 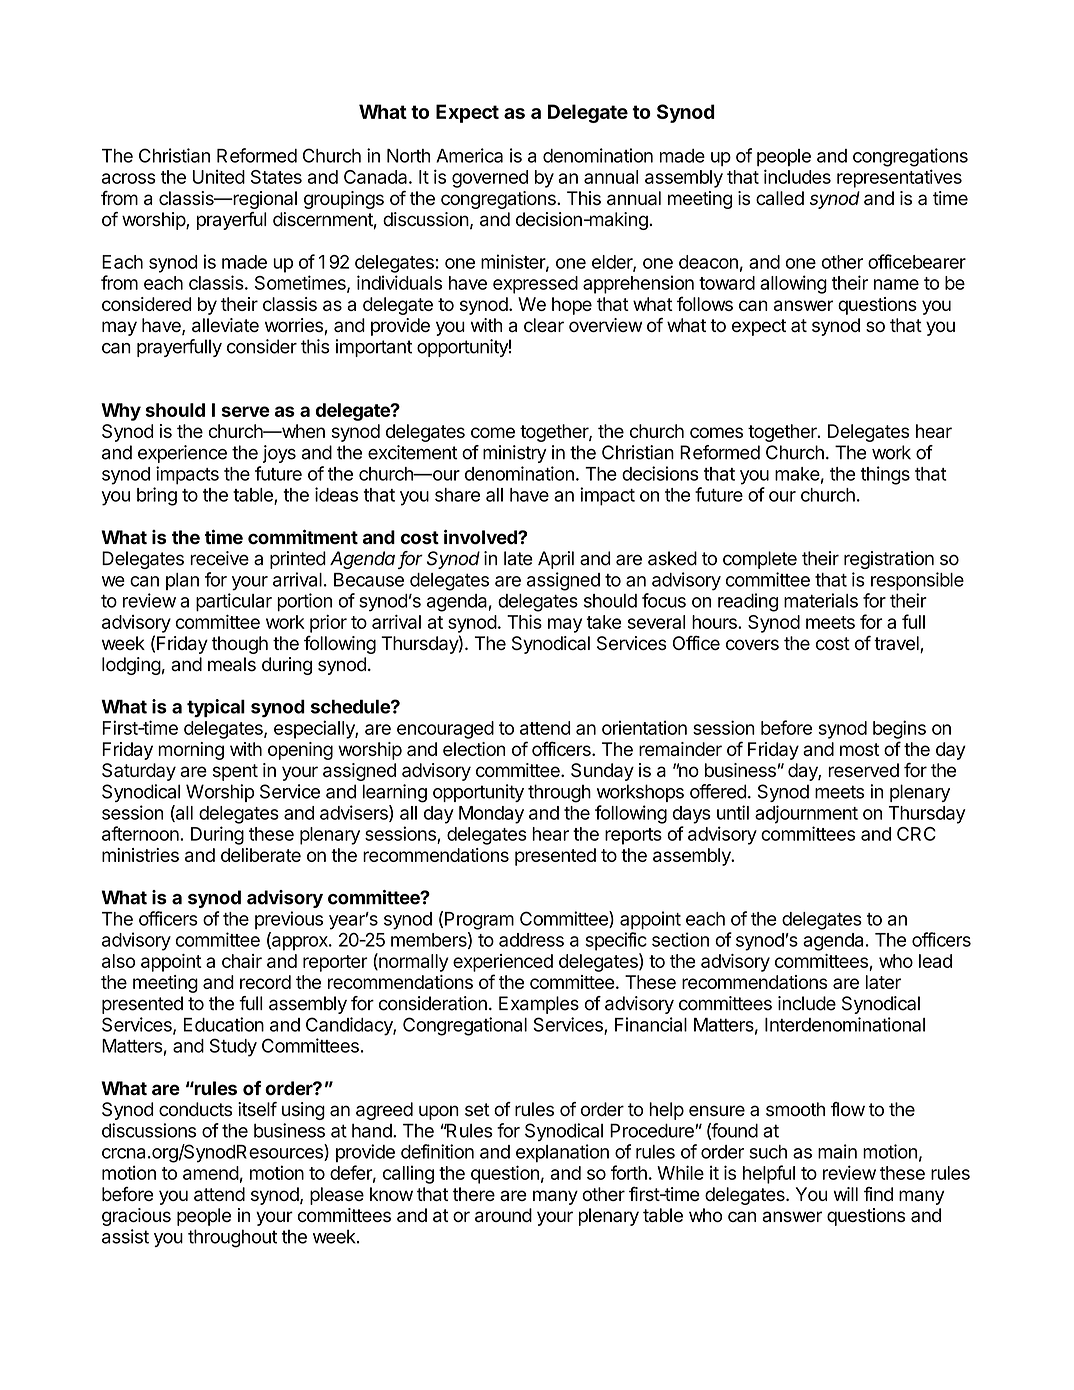 I want to click on called, so click(x=780, y=198).
